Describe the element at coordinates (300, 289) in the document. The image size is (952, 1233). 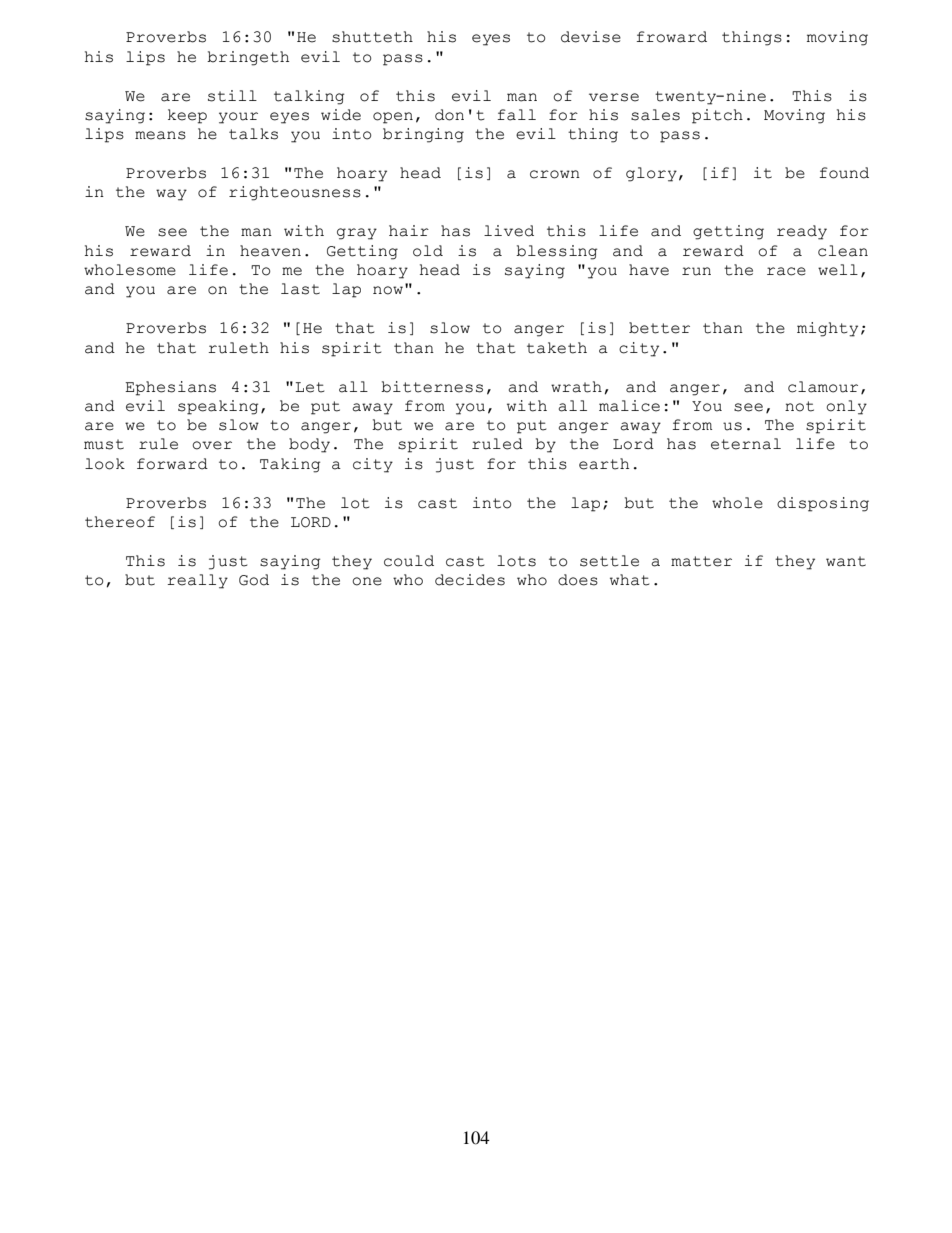
I see `last` at that location.
